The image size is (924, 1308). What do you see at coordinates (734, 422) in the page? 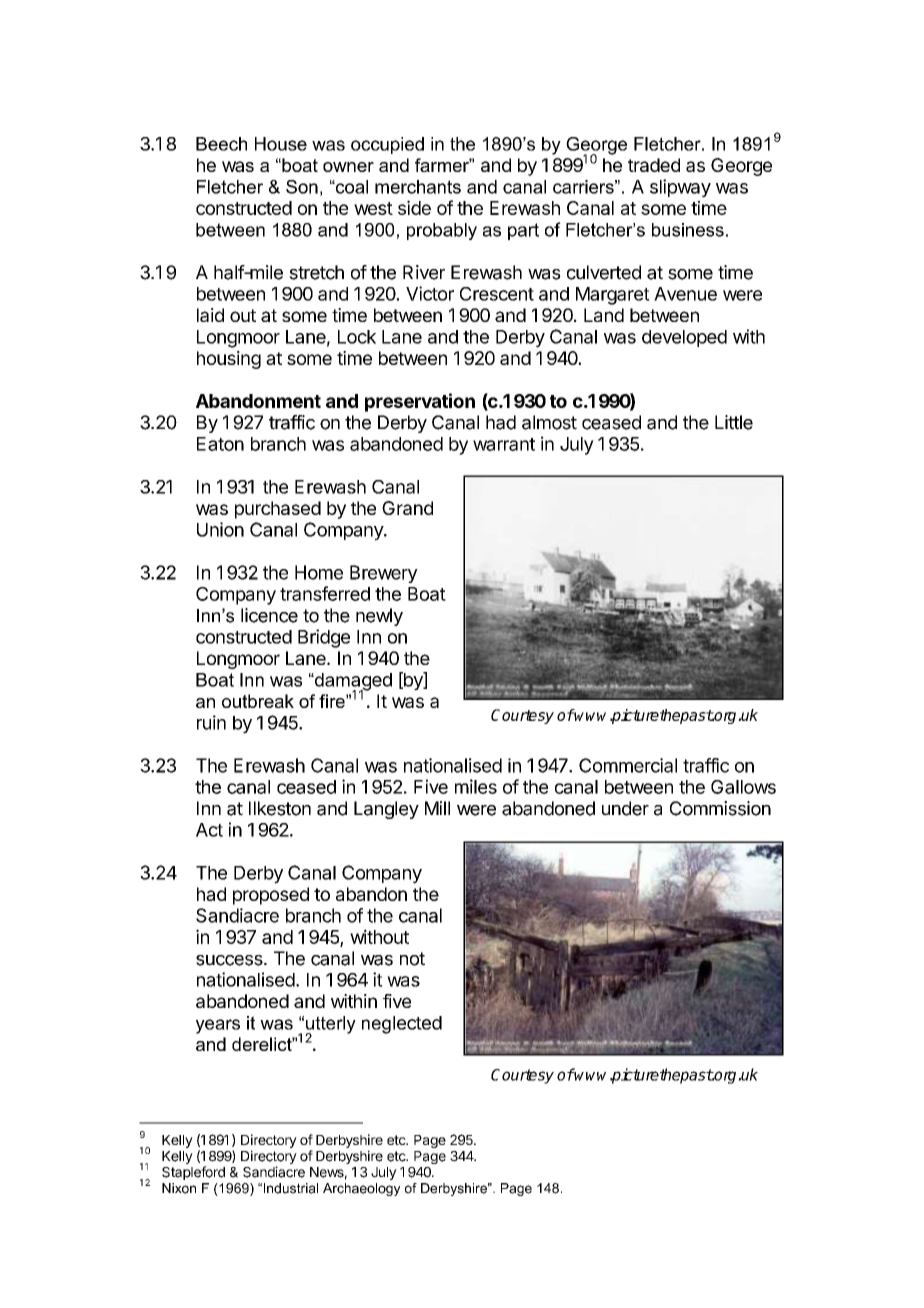
I see `Little` at bounding box center [734, 422].
